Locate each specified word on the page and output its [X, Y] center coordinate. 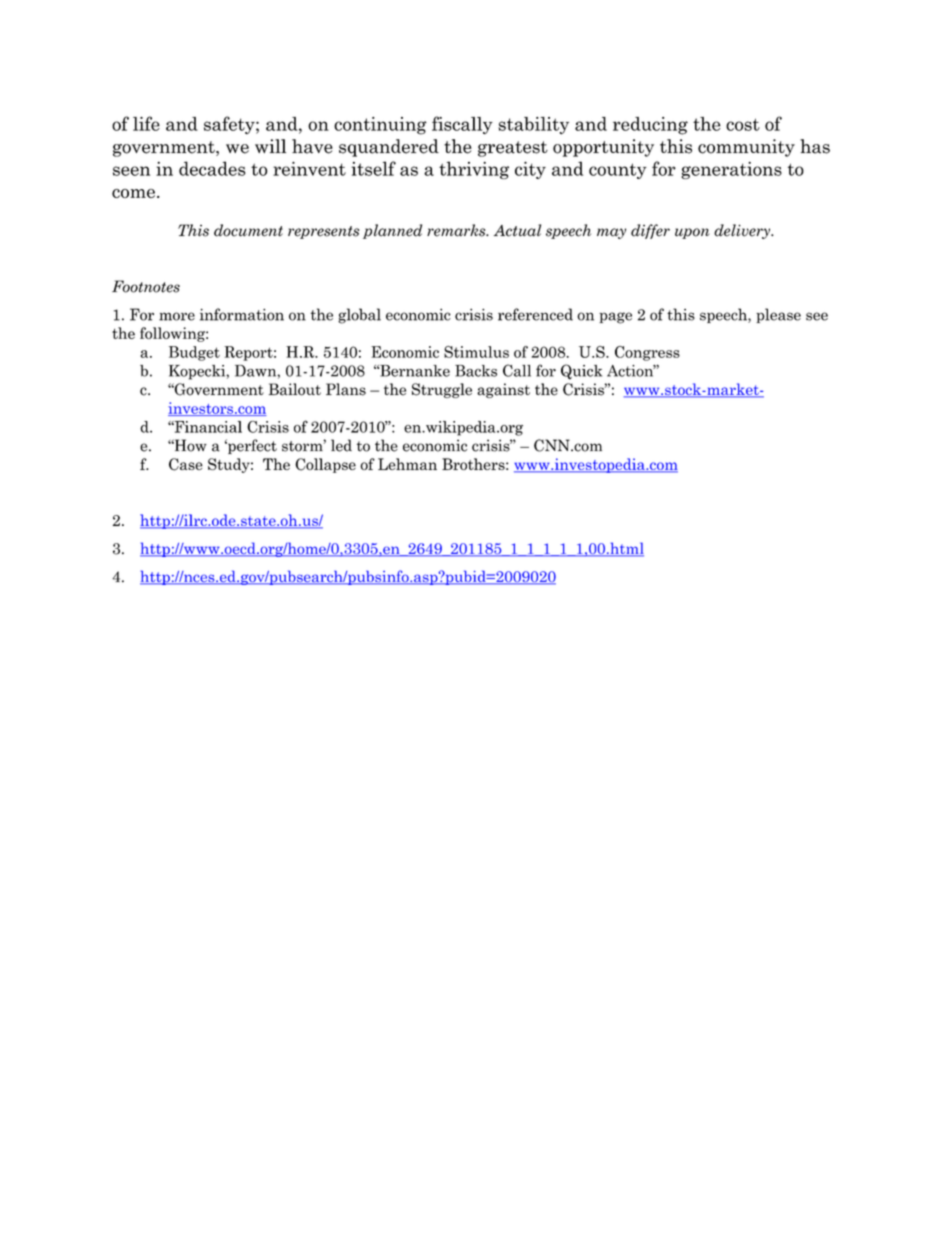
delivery [743, 231]
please [778, 315]
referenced [535, 314]
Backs [476, 371]
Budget [194, 353]
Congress [647, 353]
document [248, 230]
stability [533, 126]
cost [743, 124]
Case [186, 464]
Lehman [407, 464]
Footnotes [146, 286]
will [270, 146]
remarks [457, 230]
